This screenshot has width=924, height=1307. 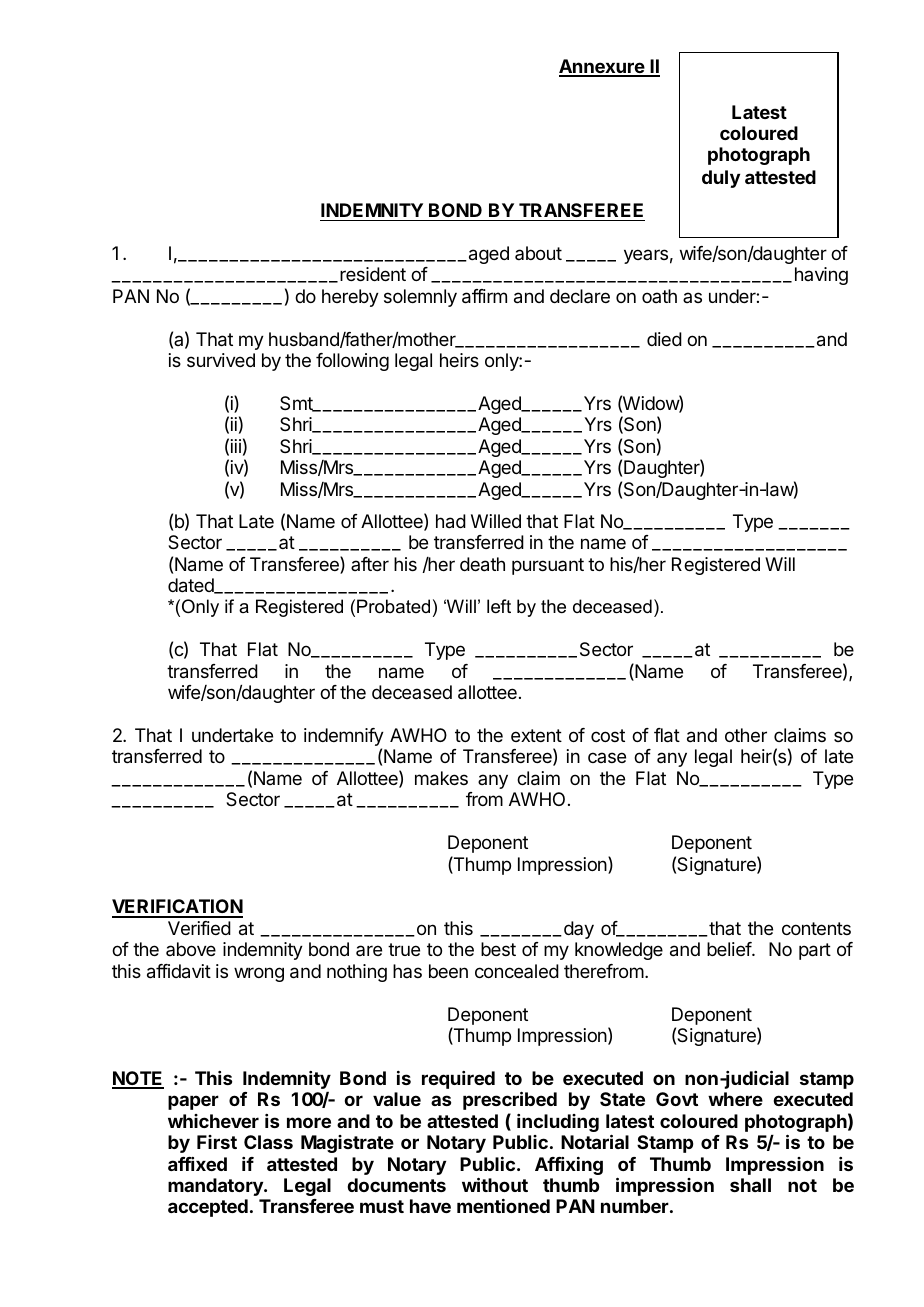 What do you see at coordinates (664, 339) in the screenshot?
I see `died` at bounding box center [664, 339].
